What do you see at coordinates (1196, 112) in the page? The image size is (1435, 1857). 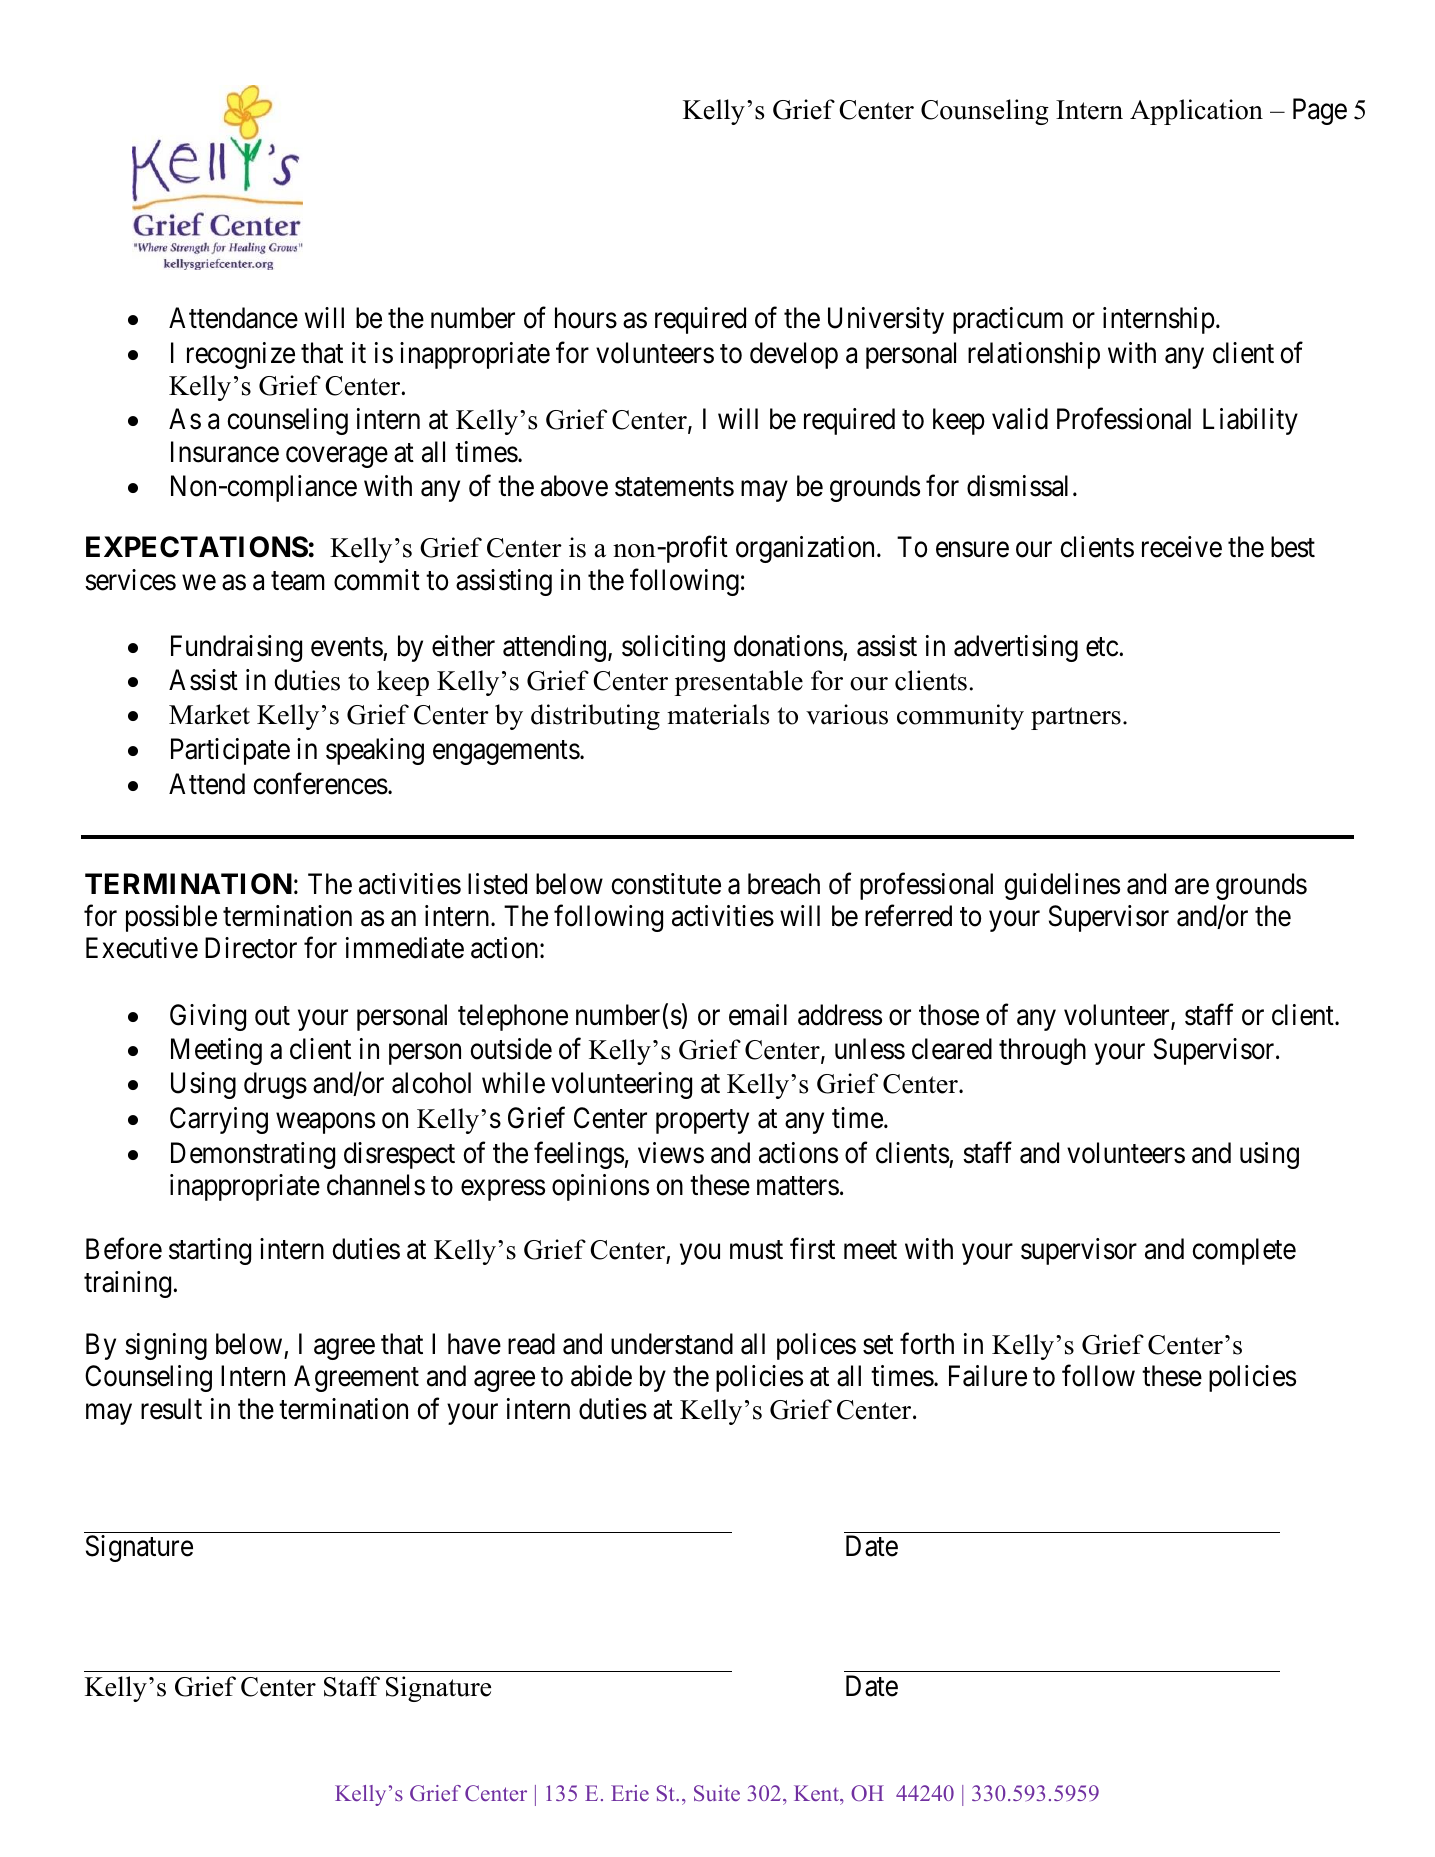 I see `Application` at bounding box center [1196, 112].
